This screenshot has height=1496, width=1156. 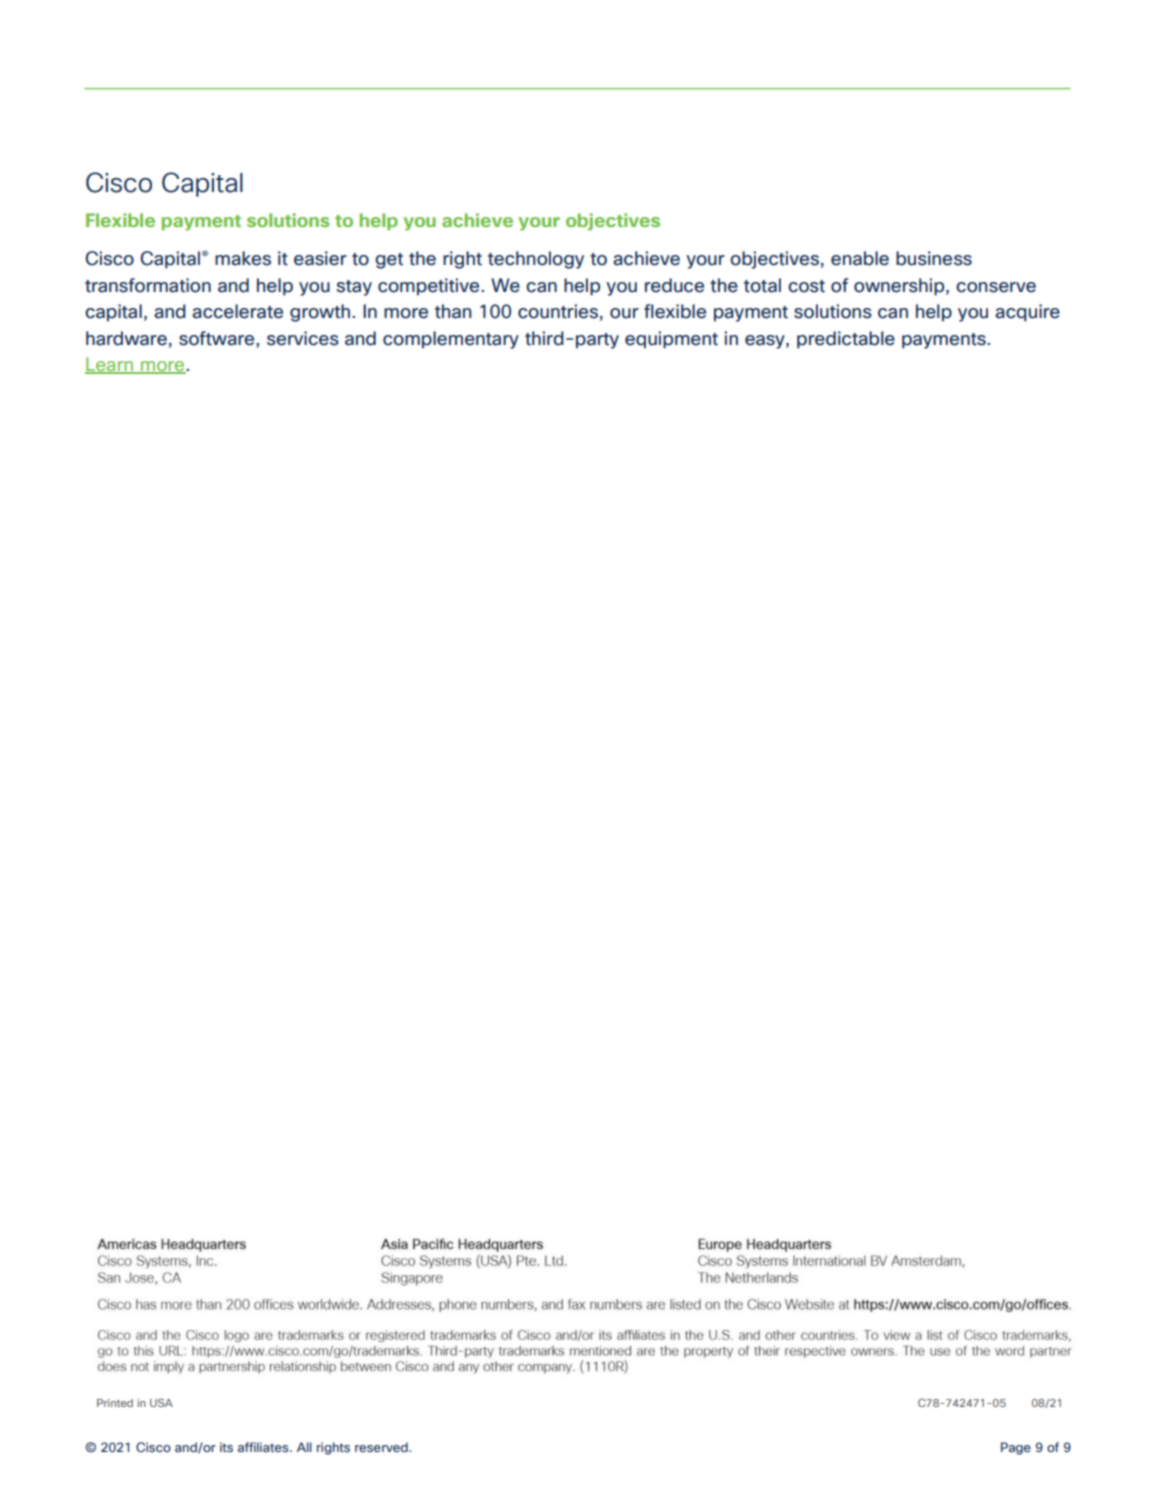 What do you see at coordinates (671, 340) in the screenshot?
I see `equipment` at bounding box center [671, 340].
